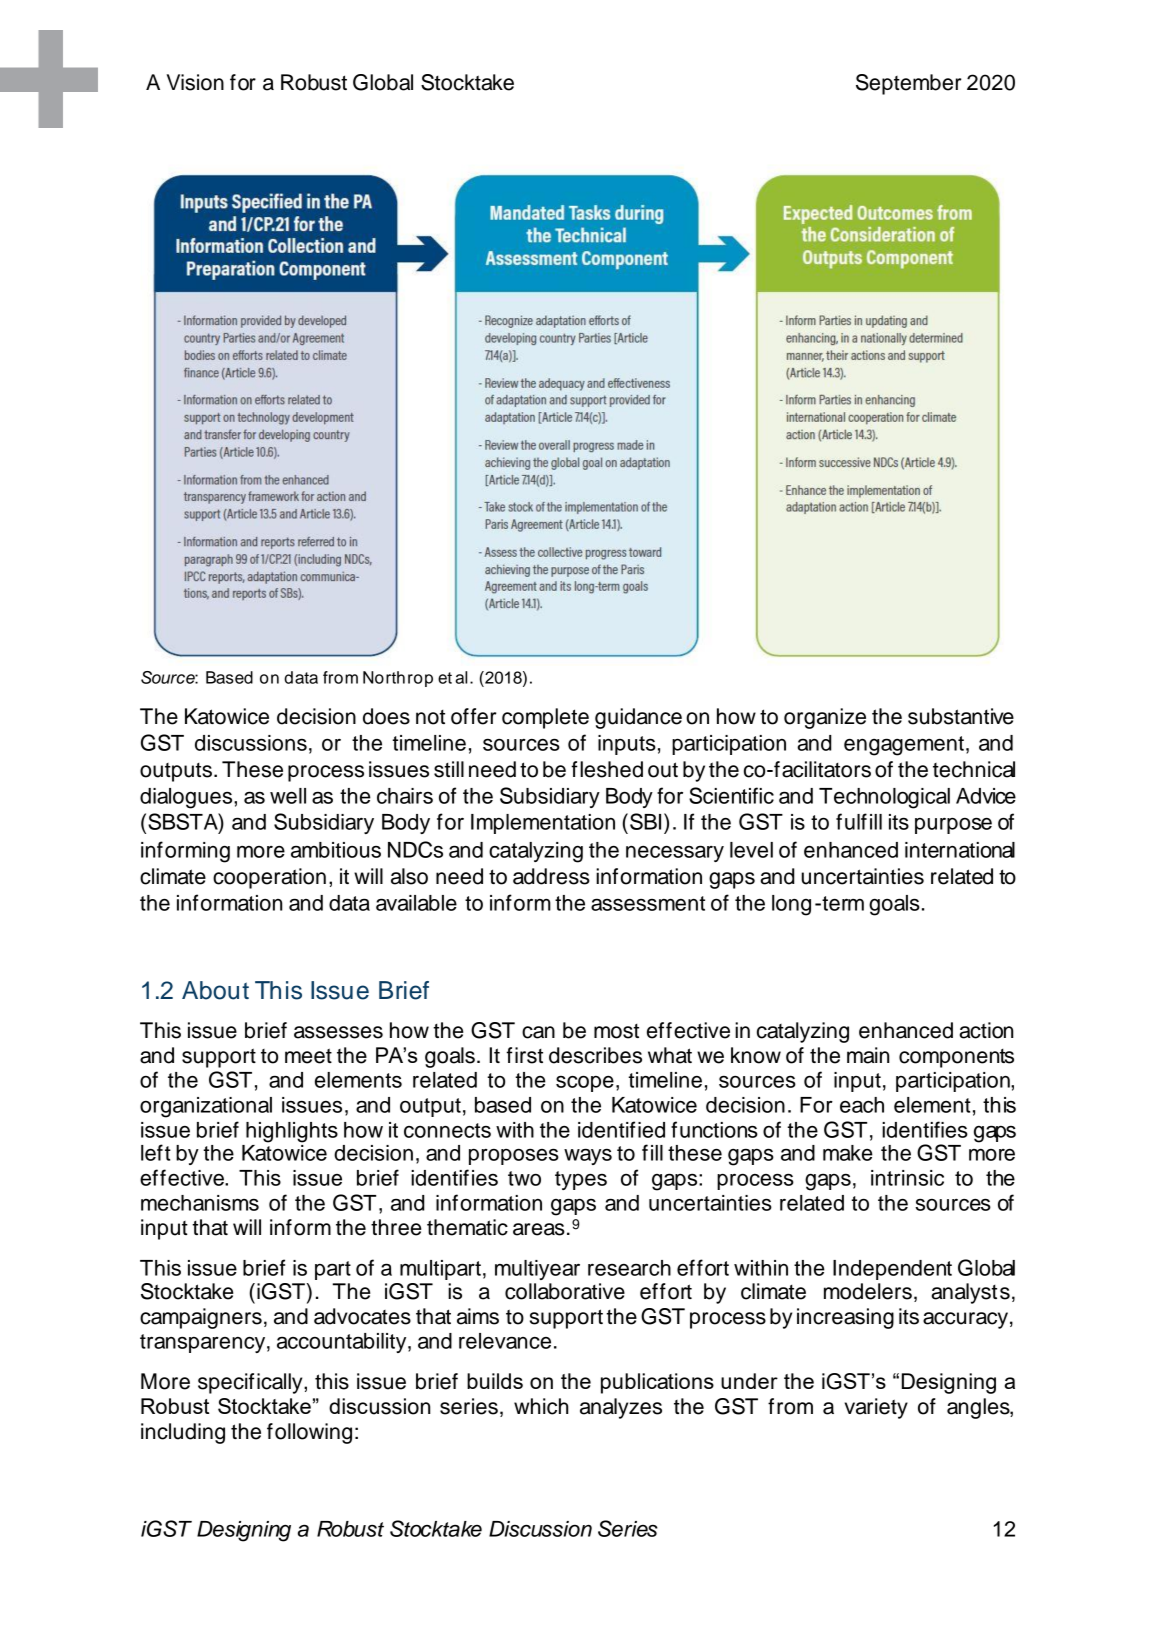 This screenshot has width=1155, height=1633. What do you see at coordinates (541, 1406) in the screenshot?
I see `which` at bounding box center [541, 1406].
